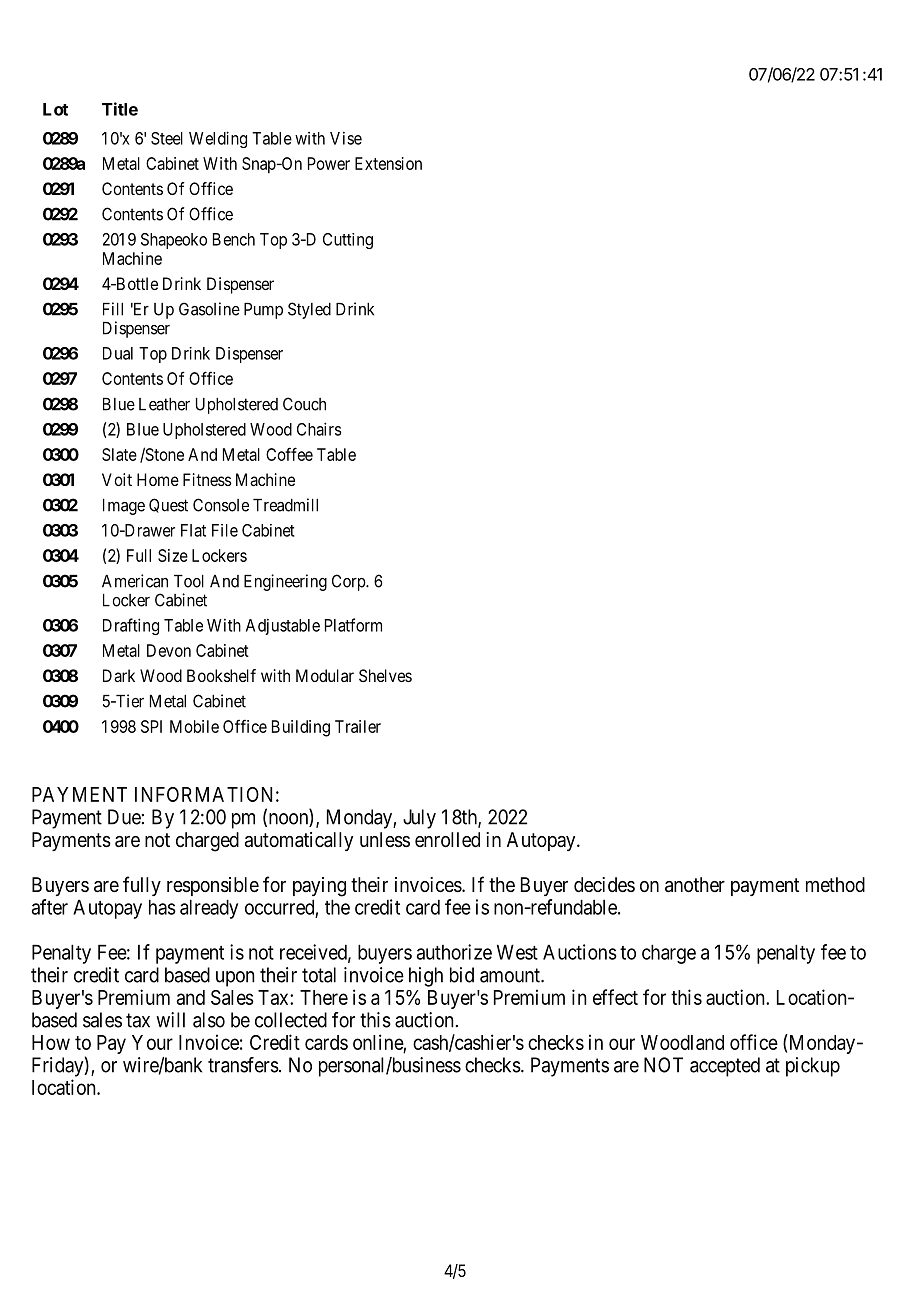 The height and width of the page is (1308, 924). Describe the element at coordinates (426, 977) in the page. I see `high` at that location.
